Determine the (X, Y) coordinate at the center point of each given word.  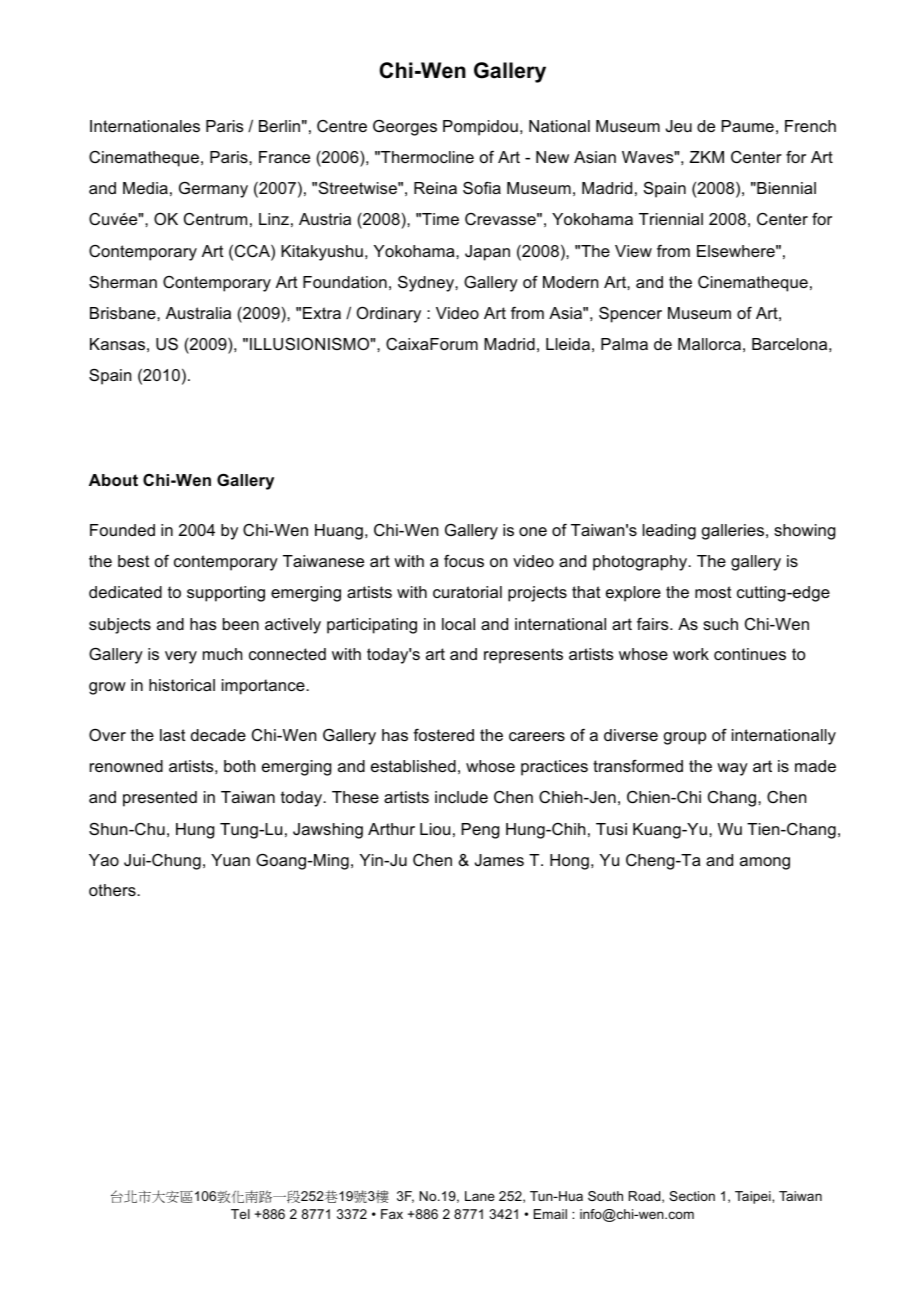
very (181, 657)
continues (750, 654)
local (458, 624)
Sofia (482, 188)
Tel (240, 1214)
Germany (213, 190)
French (810, 126)
